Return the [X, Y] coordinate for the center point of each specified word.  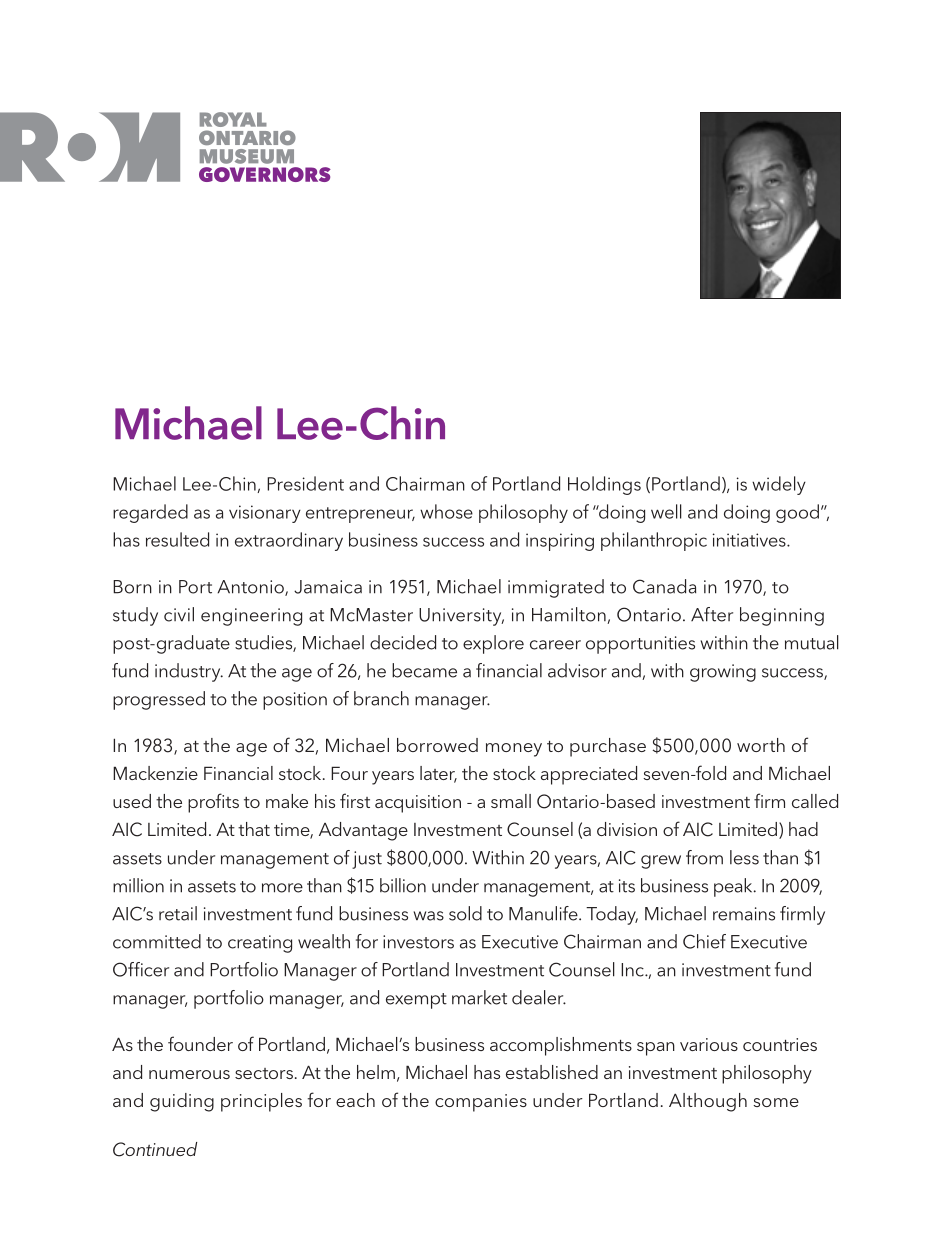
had [803, 829]
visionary [265, 514]
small [511, 801]
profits [213, 803]
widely [779, 485]
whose [446, 511]
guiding [182, 1102]
